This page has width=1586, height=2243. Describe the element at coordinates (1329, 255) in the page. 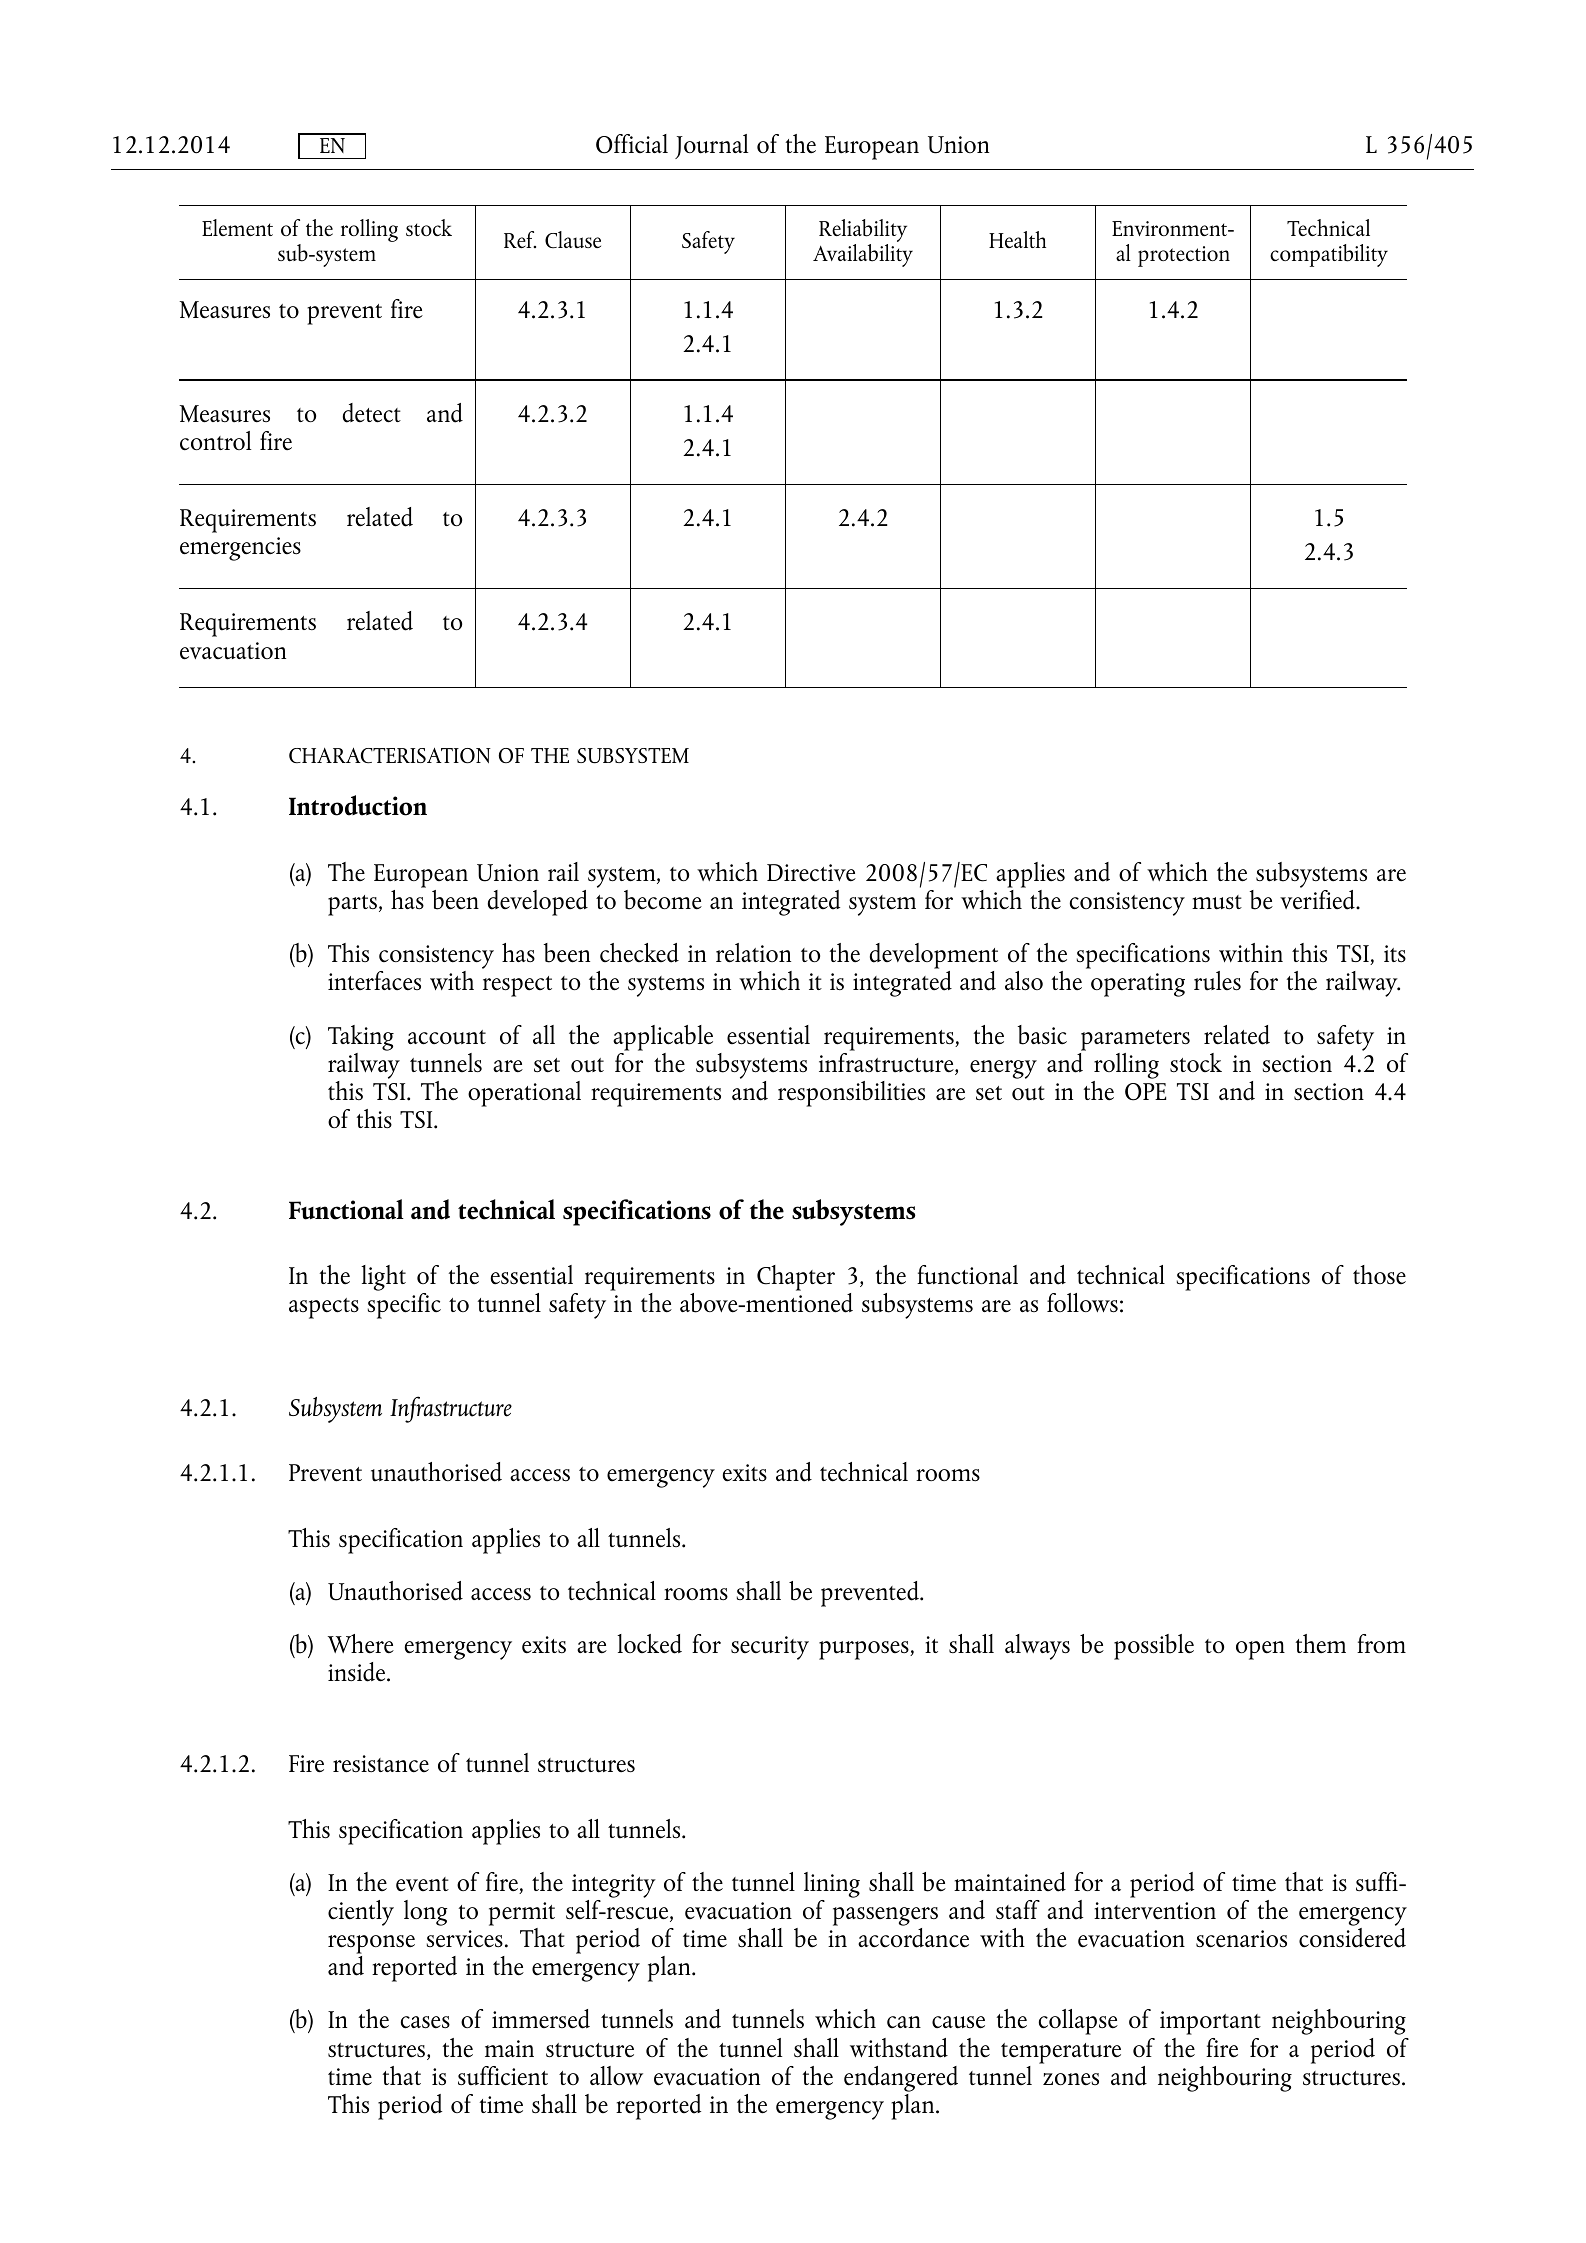

I see `compatibility` at that location.
